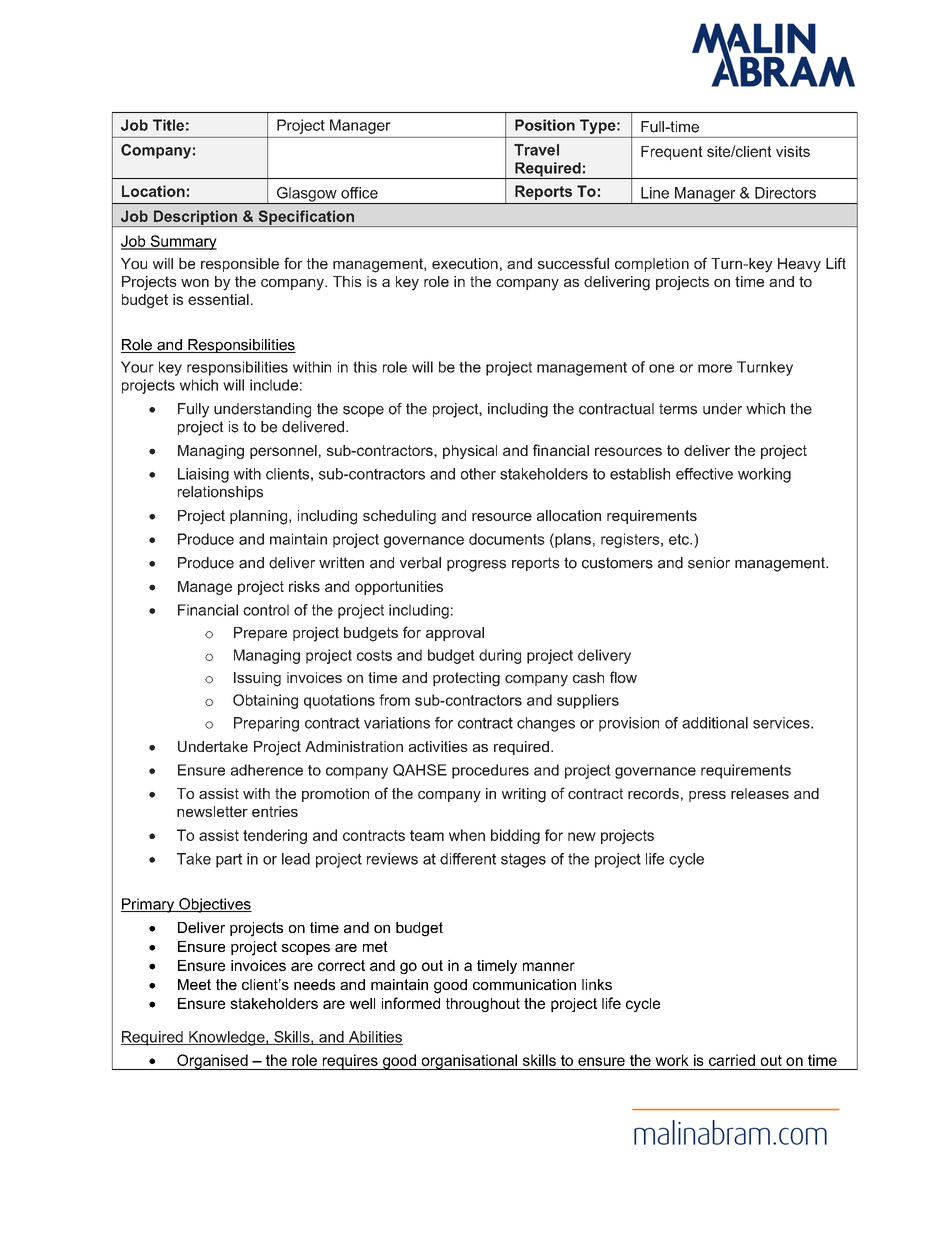 Image resolution: width=952 pixels, height=1233 pixels. I want to click on Description, so click(195, 218).
